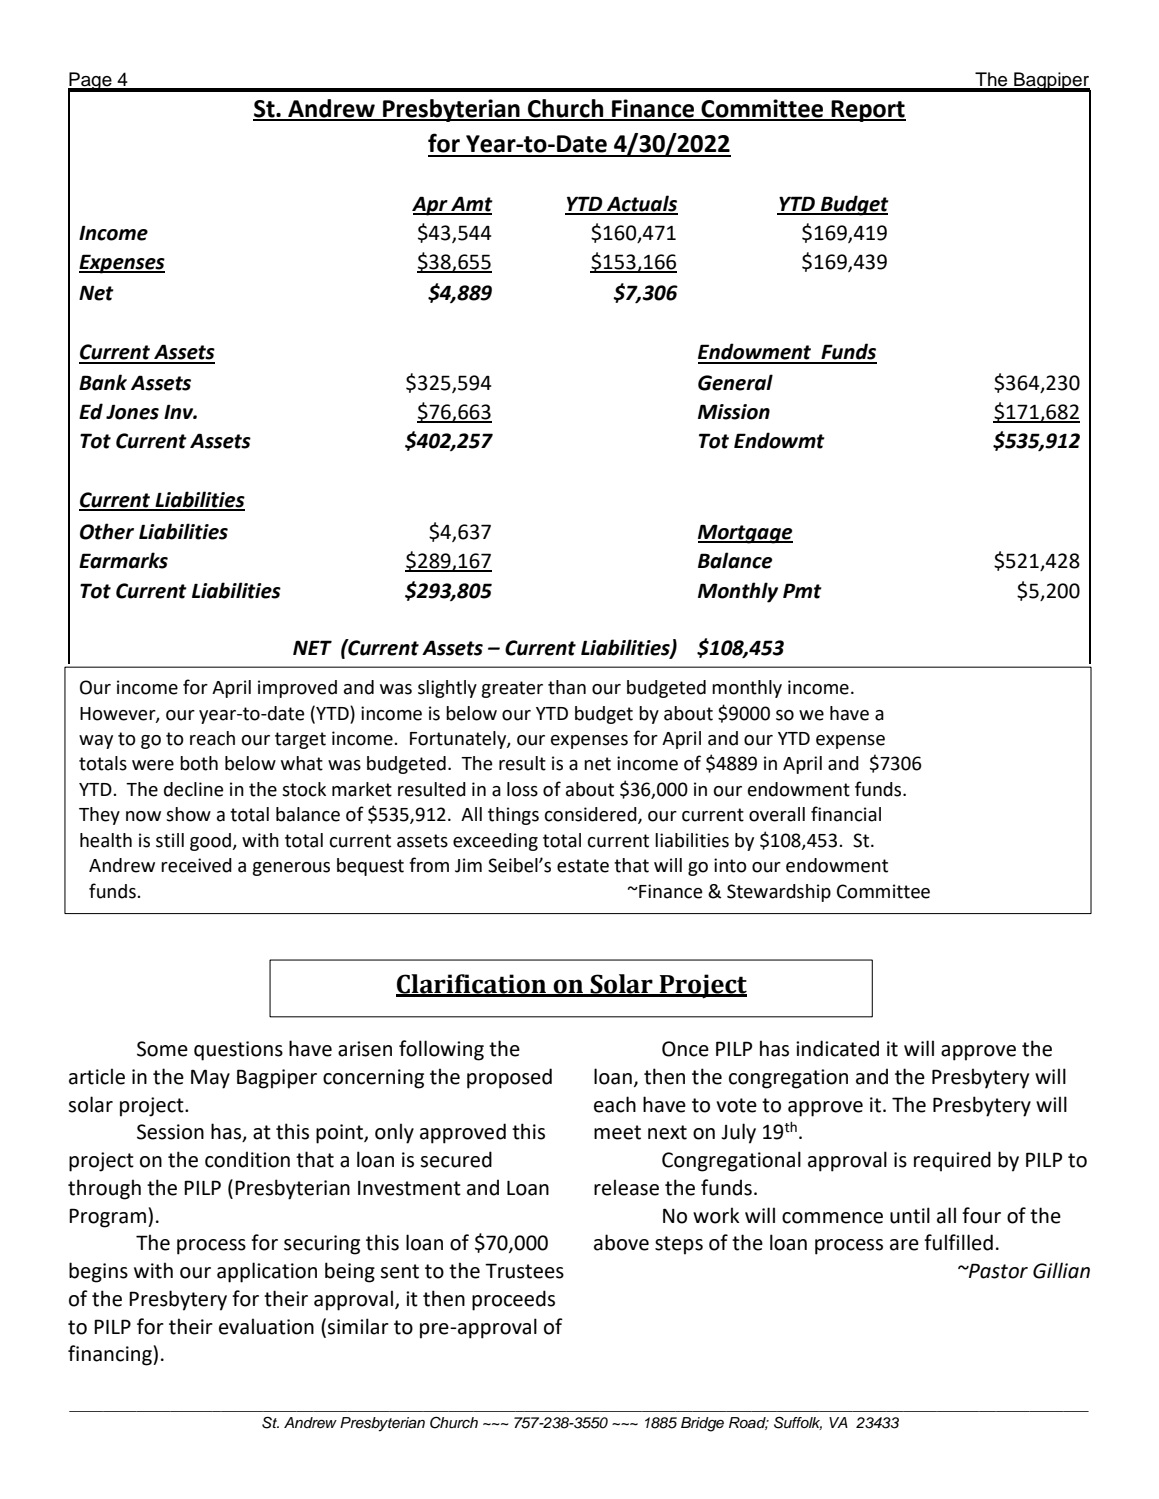 This image has height=1499, width=1159. I want to click on both, so click(199, 763).
